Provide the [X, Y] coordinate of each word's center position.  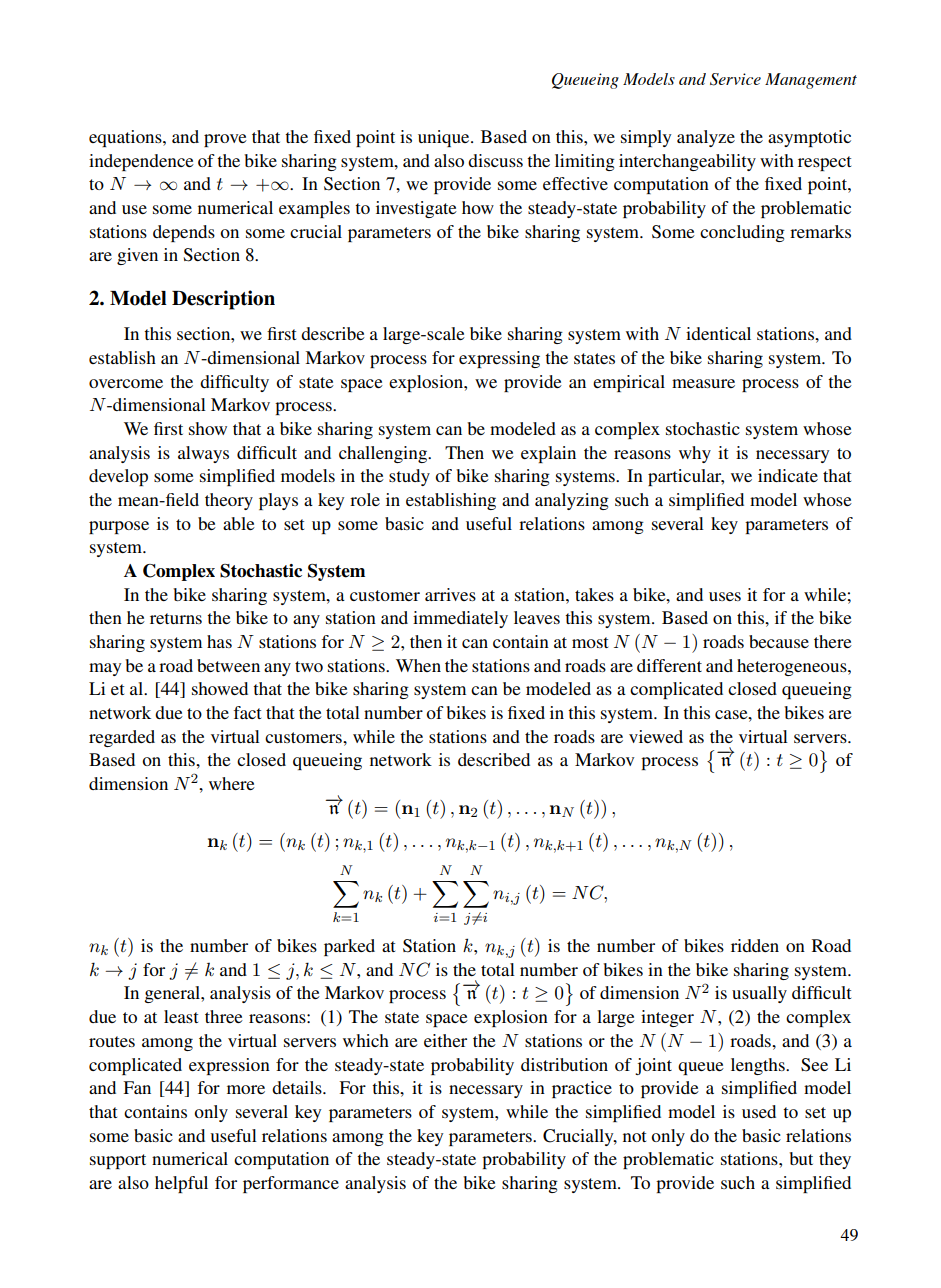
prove [225, 140]
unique [445, 138]
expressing [499, 359]
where [232, 783]
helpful [181, 1184]
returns [176, 618]
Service [735, 79]
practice [582, 1089]
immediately [460, 619]
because [779, 641]
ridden [755, 945]
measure [703, 383]
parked [349, 947]
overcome [126, 383]
